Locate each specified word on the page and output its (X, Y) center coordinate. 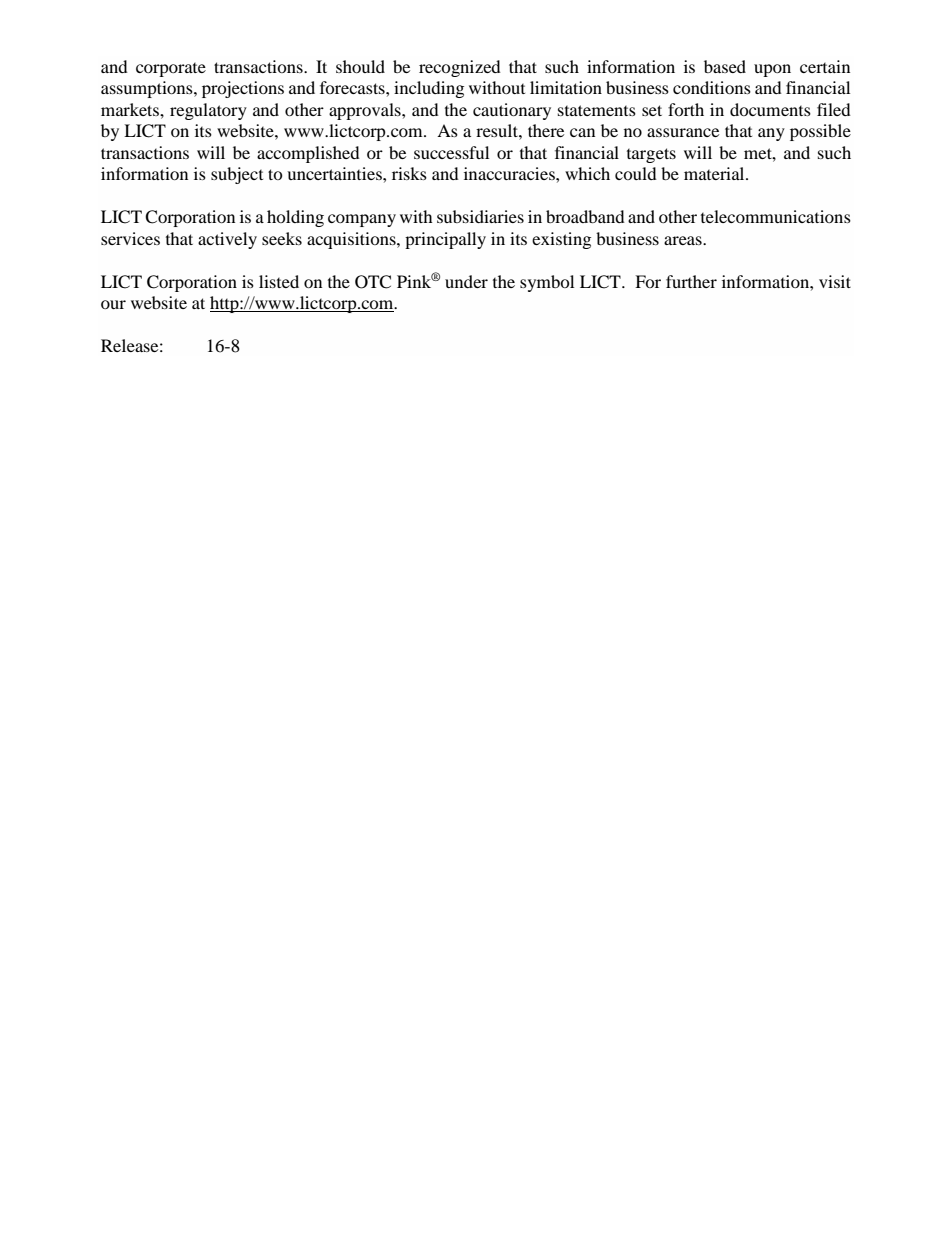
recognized (460, 68)
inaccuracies (510, 173)
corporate (171, 70)
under (466, 281)
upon (772, 70)
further (691, 281)
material (715, 173)
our (113, 304)
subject (237, 175)
